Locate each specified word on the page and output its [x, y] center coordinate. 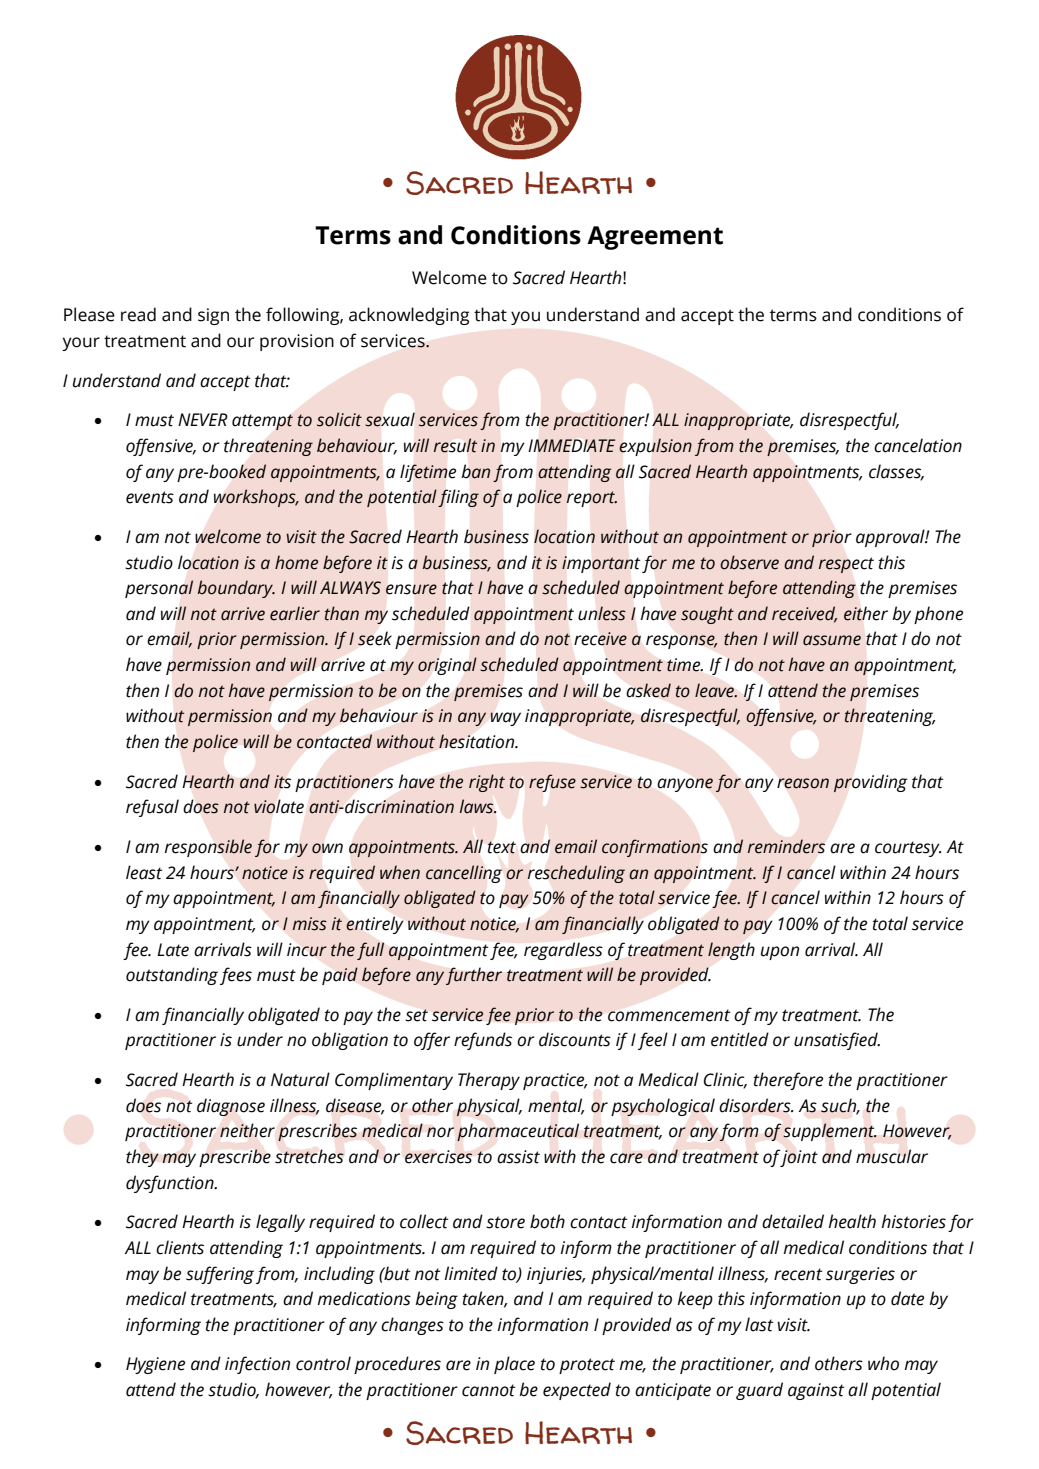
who [883, 1363]
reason [803, 783]
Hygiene [155, 1365]
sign [213, 316]
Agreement [655, 238]
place [514, 1365]
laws [478, 806]
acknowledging [409, 316]
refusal [152, 808]
